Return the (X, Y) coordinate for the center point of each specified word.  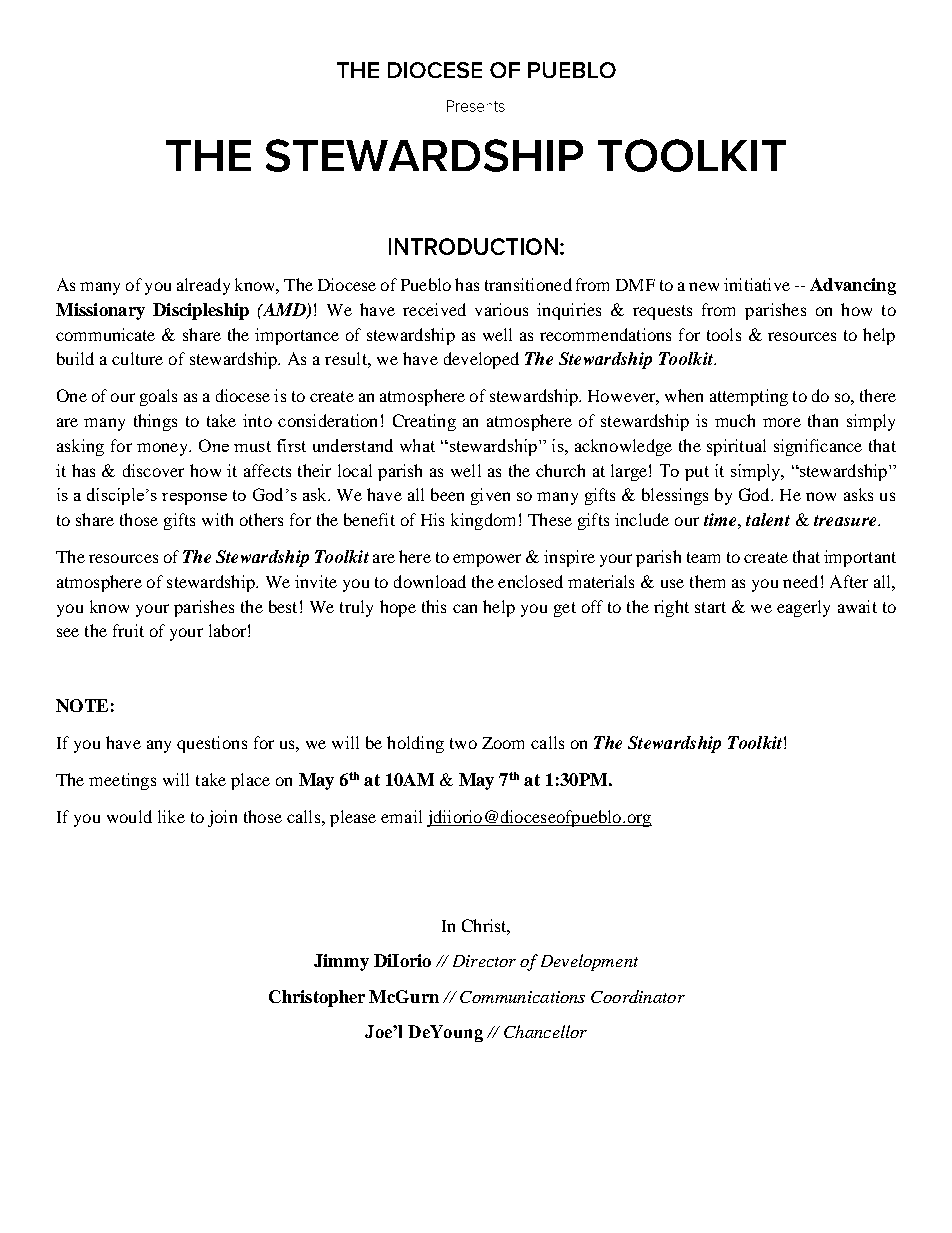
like (171, 816)
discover (153, 470)
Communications (522, 997)
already (203, 286)
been (447, 494)
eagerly (803, 608)
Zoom (503, 743)
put (697, 473)
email (401, 816)
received (434, 309)
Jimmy (341, 962)
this (434, 606)
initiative (757, 284)
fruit (128, 630)
